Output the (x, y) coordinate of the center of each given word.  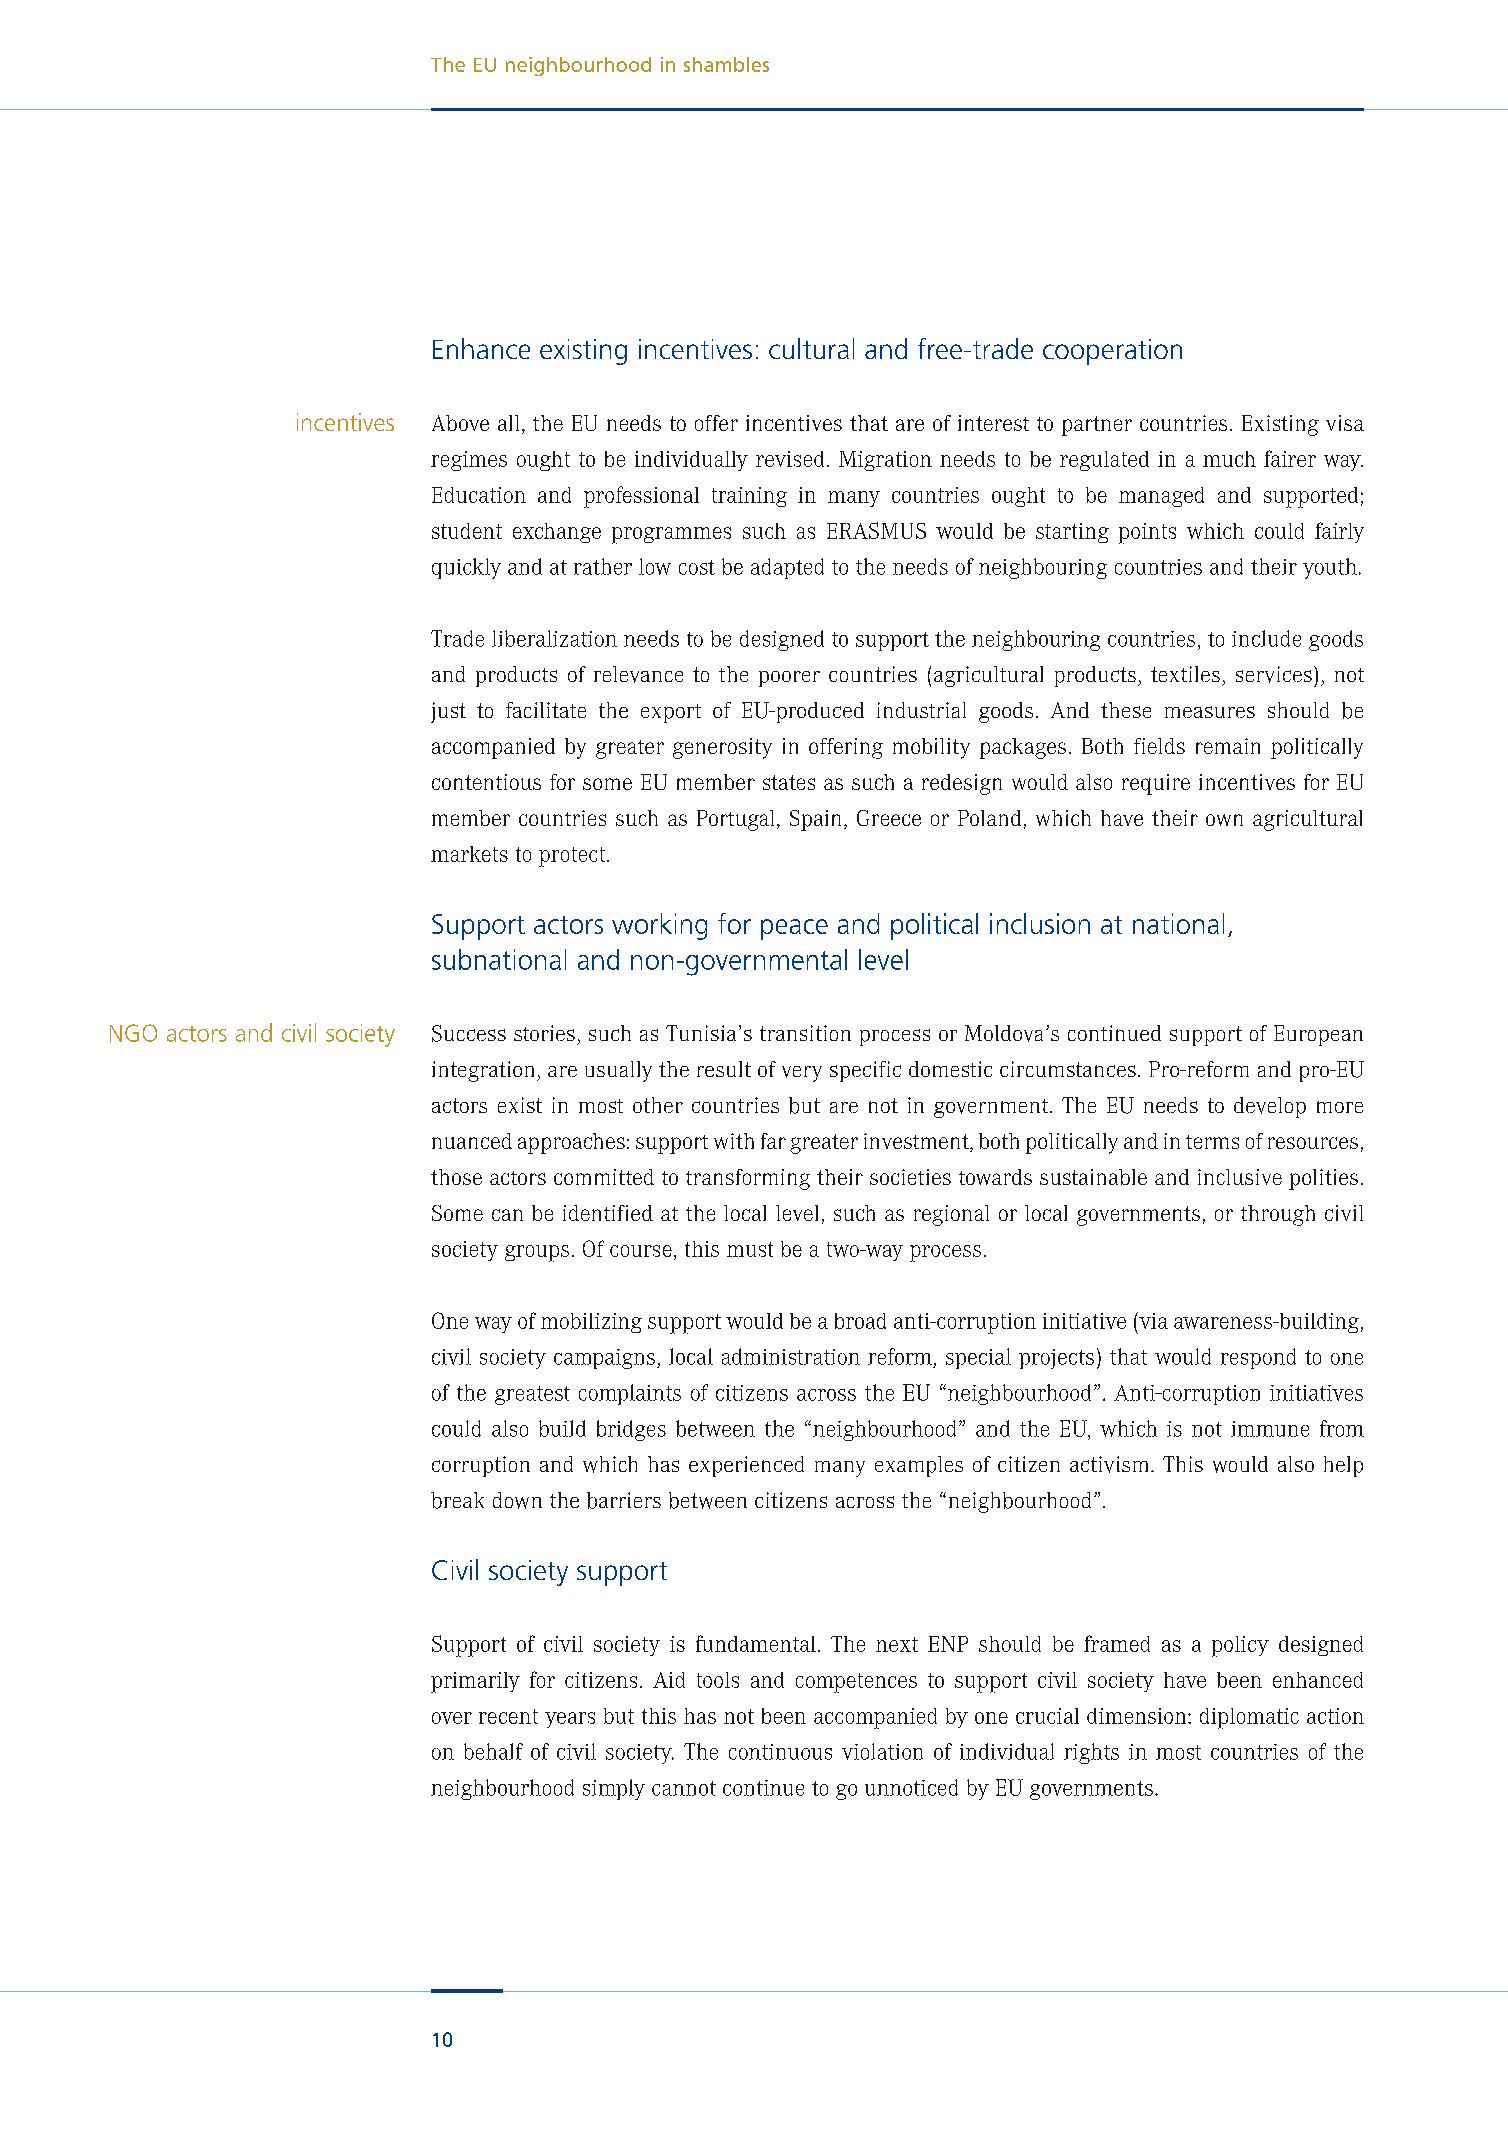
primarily (475, 1682)
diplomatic (1249, 1718)
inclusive (1240, 1177)
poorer (789, 679)
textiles (1185, 674)
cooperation (1112, 352)
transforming (748, 1179)
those (456, 1177)
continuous (780, 1752)
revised (790, 459)
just (448, 712)
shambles (726, 64)
